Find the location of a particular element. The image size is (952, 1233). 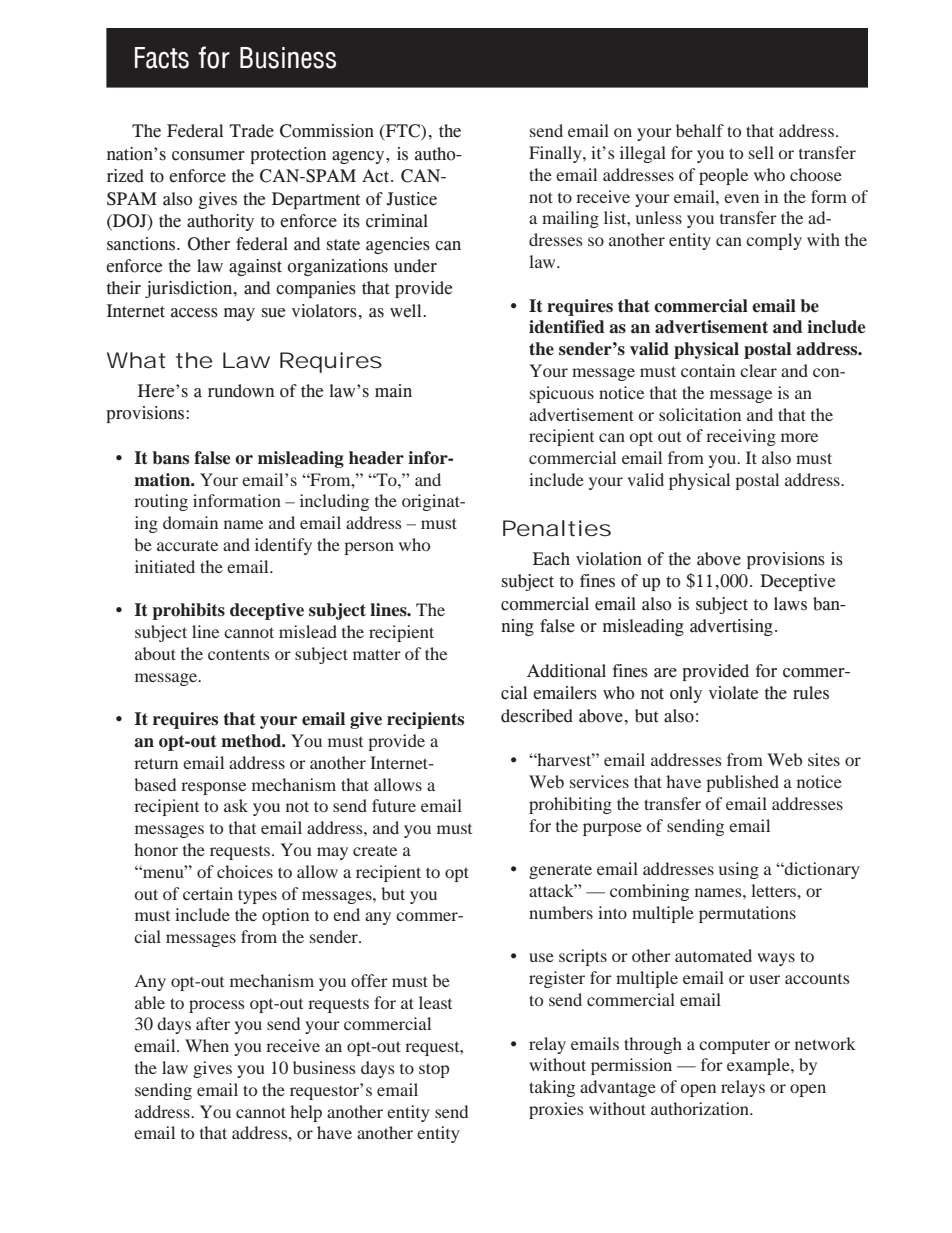

Facts is located at coordinates (162, 58).
